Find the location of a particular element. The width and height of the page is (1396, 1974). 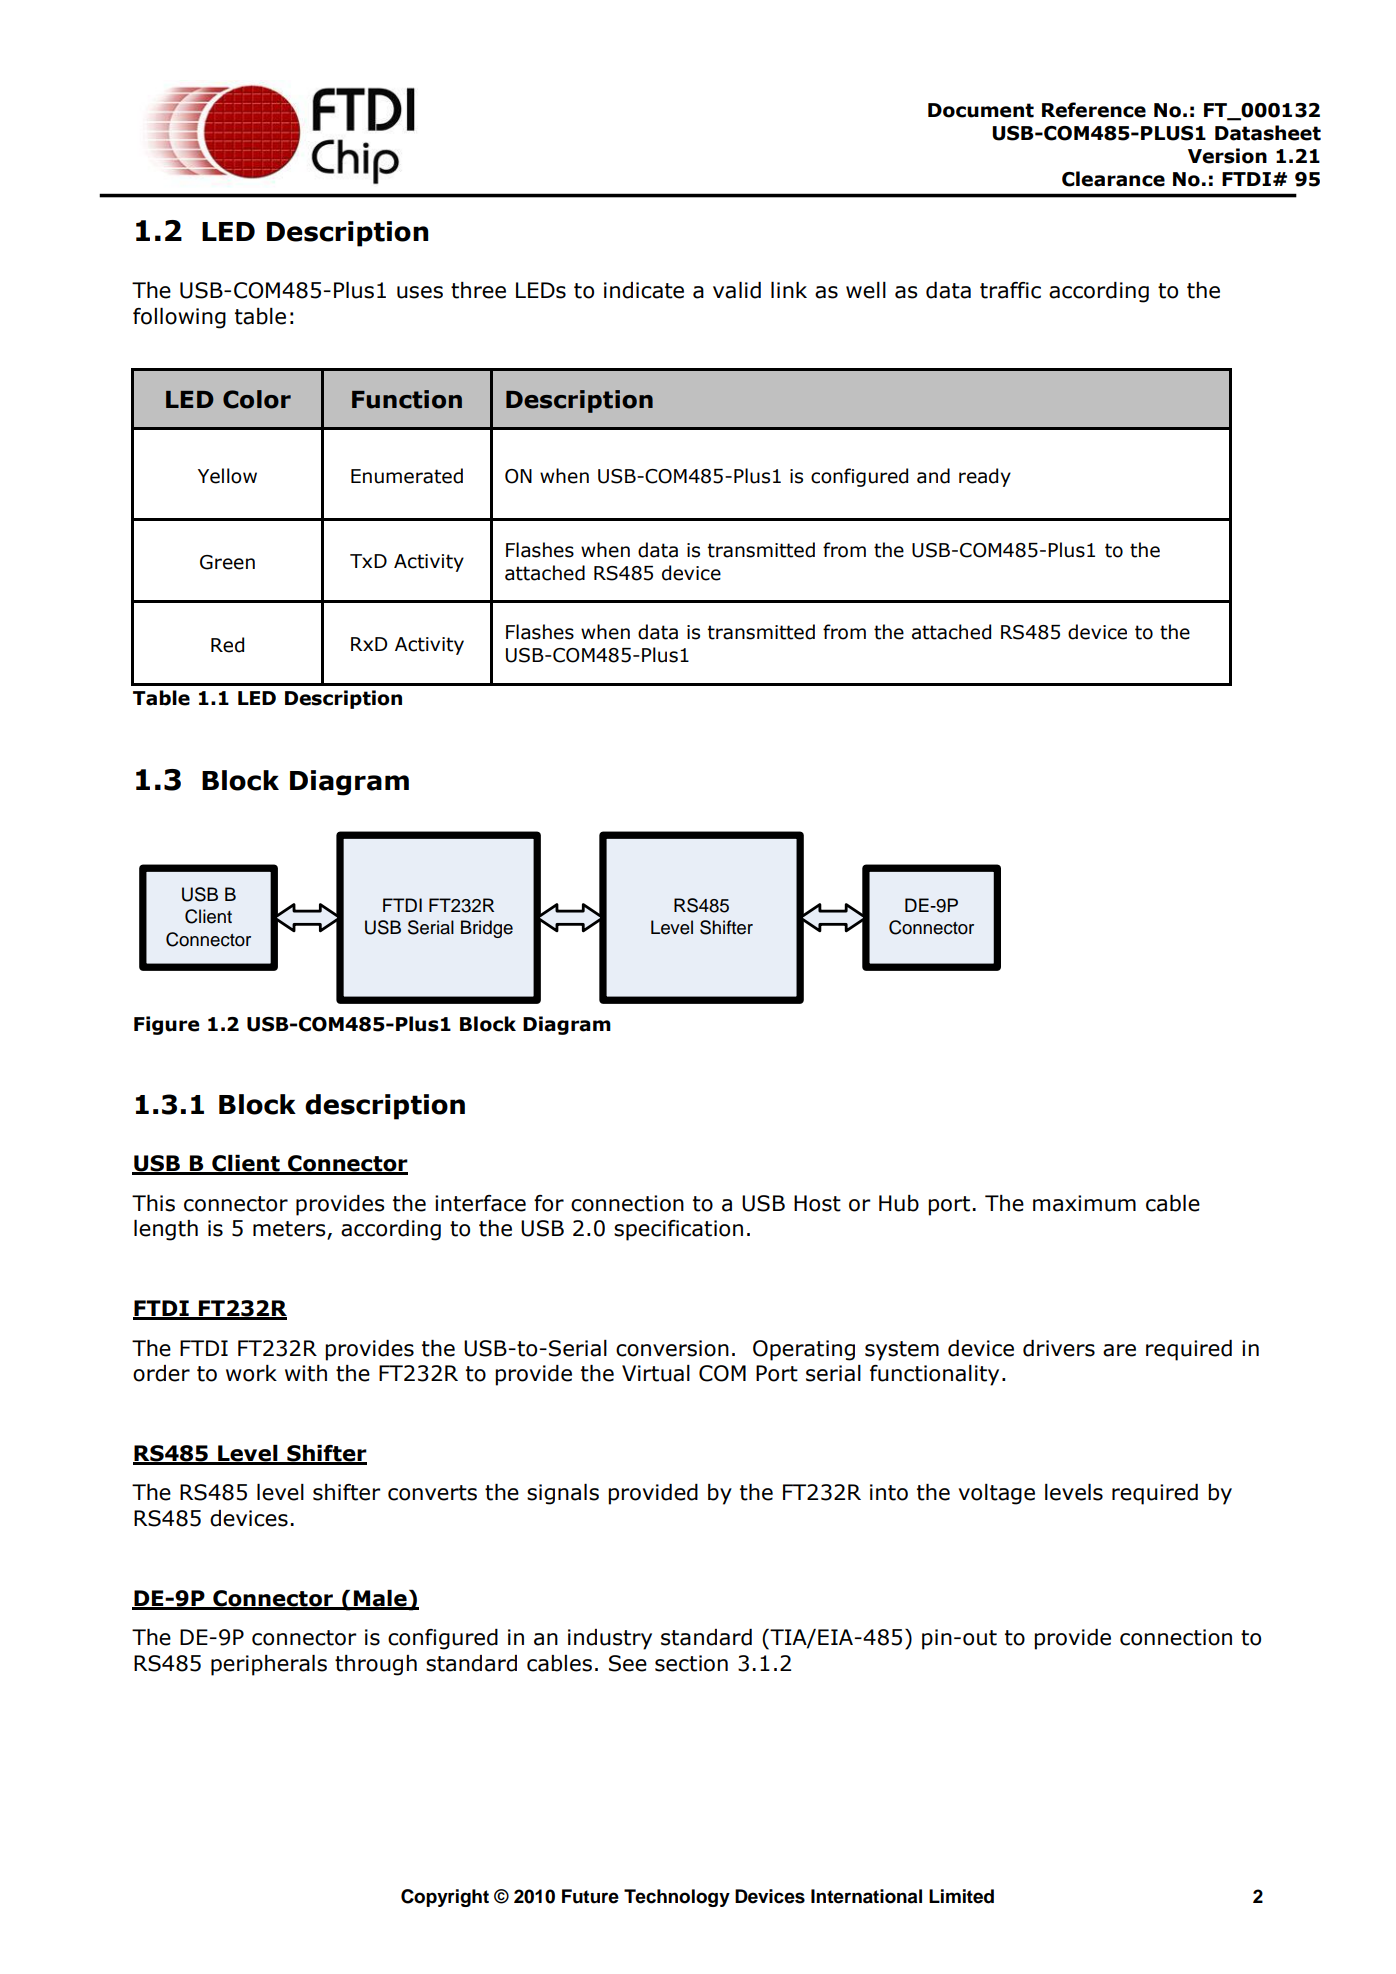

indicate is located at coordinates (644, 290).
